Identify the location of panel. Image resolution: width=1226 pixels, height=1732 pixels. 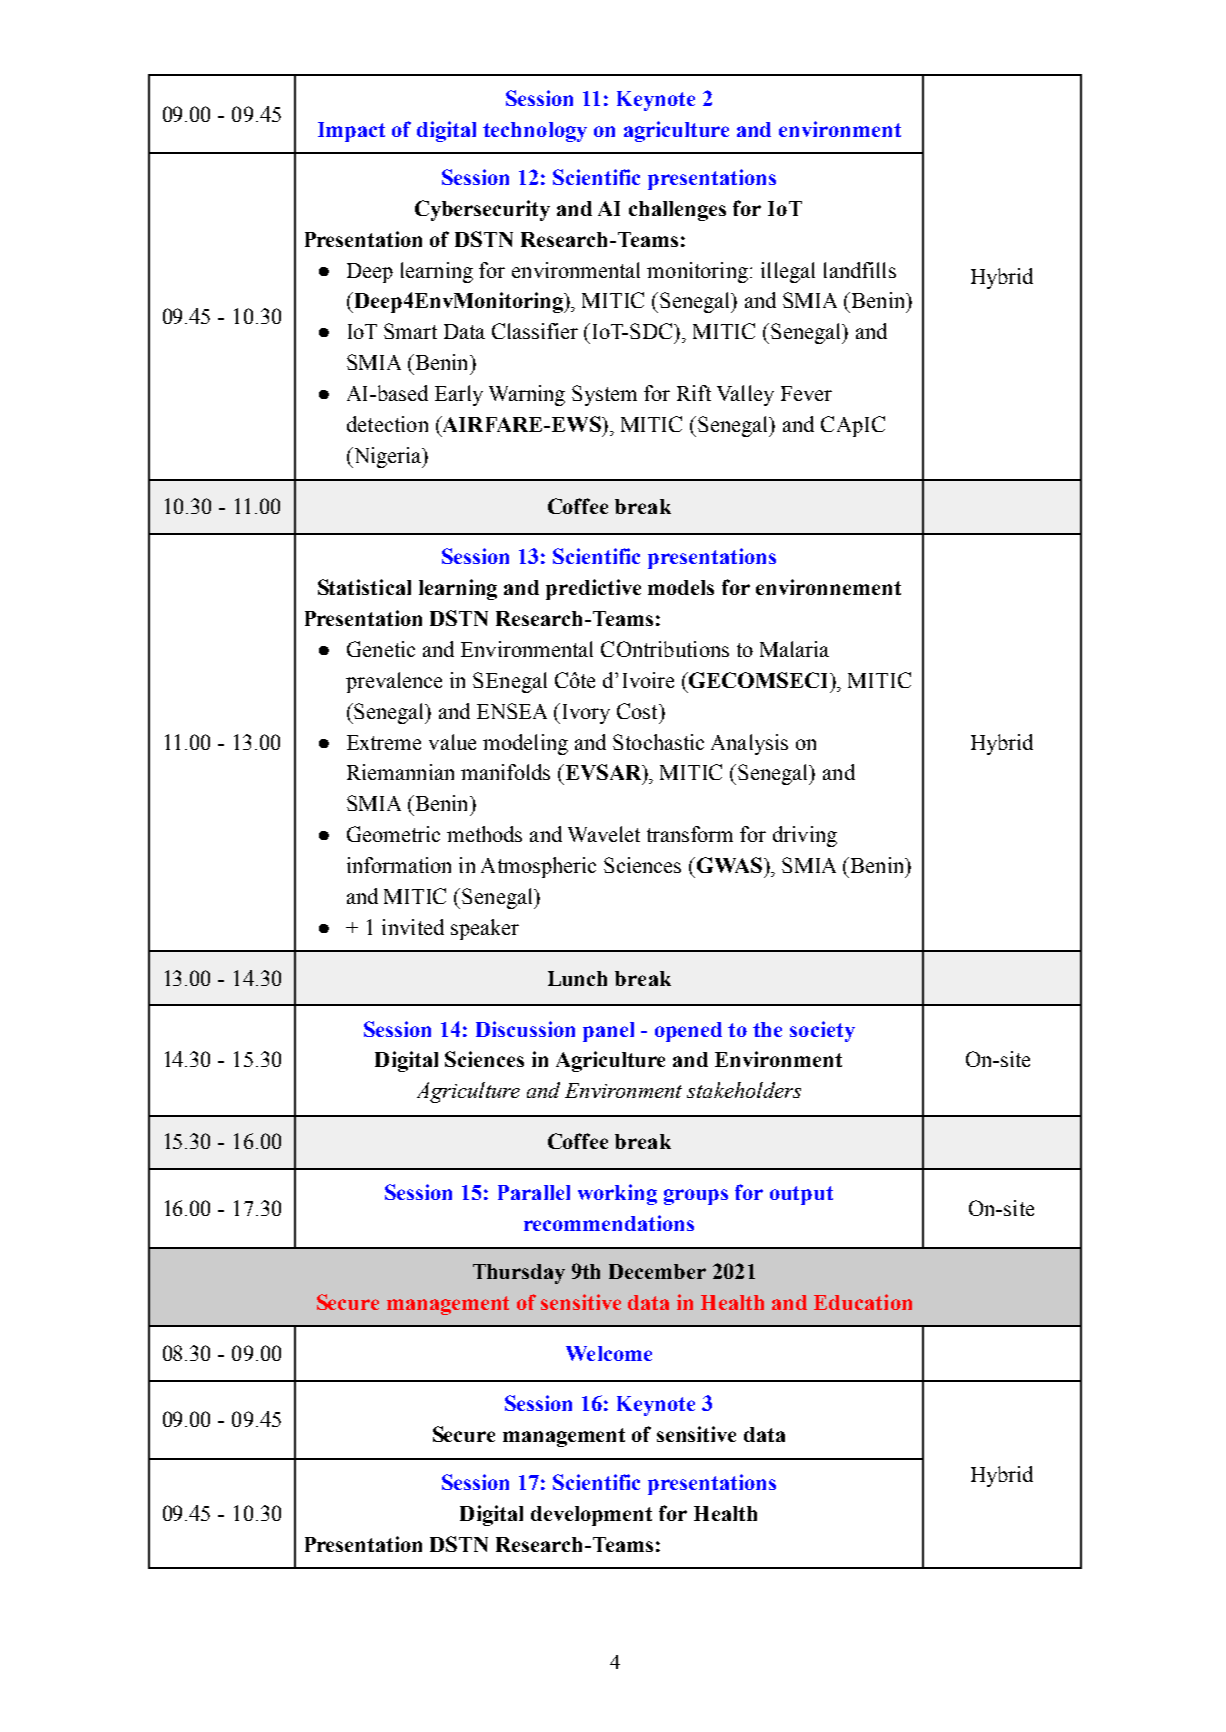
(608, 1032).
